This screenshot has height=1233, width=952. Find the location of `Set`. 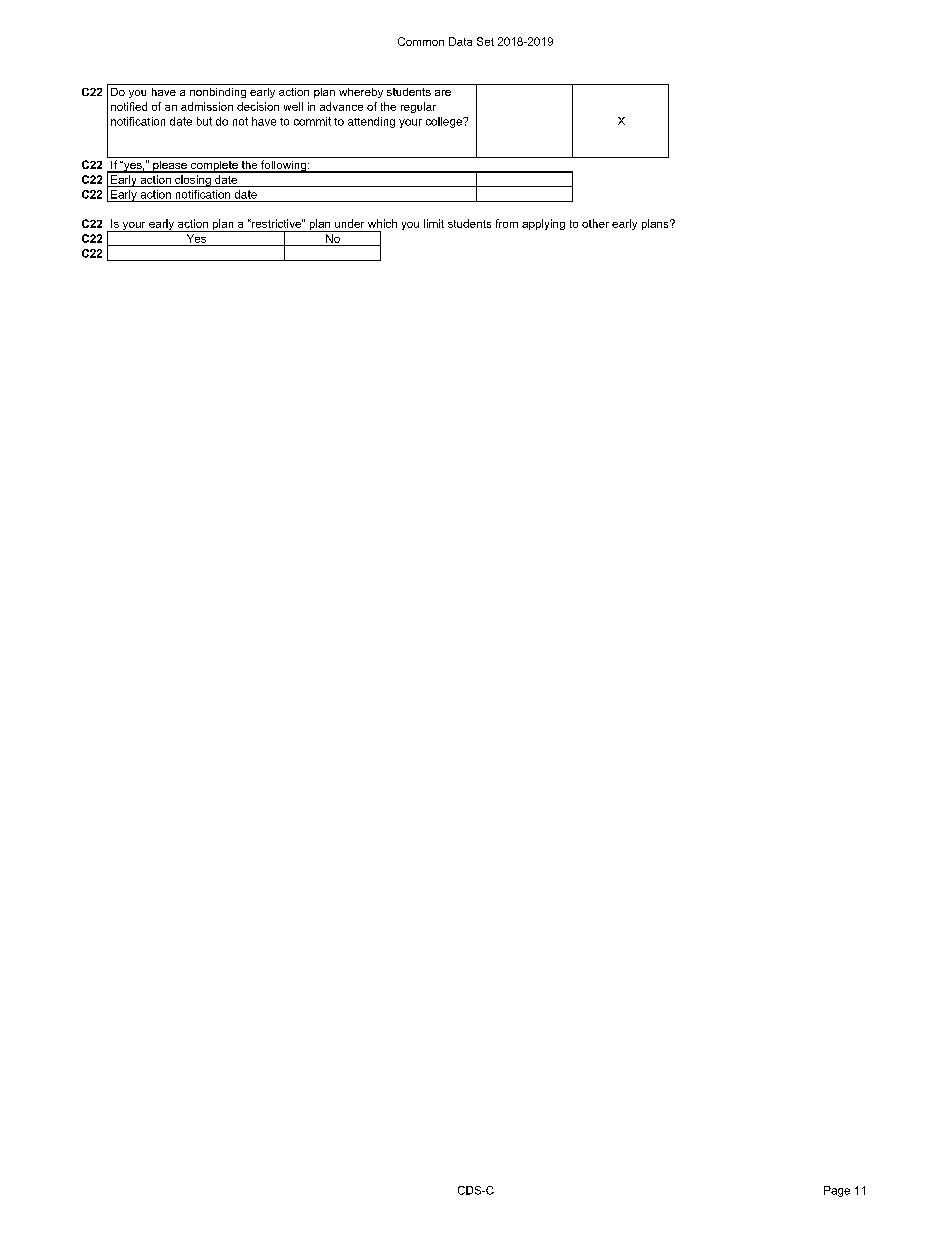

Set is located at coordinates (485, 41).
